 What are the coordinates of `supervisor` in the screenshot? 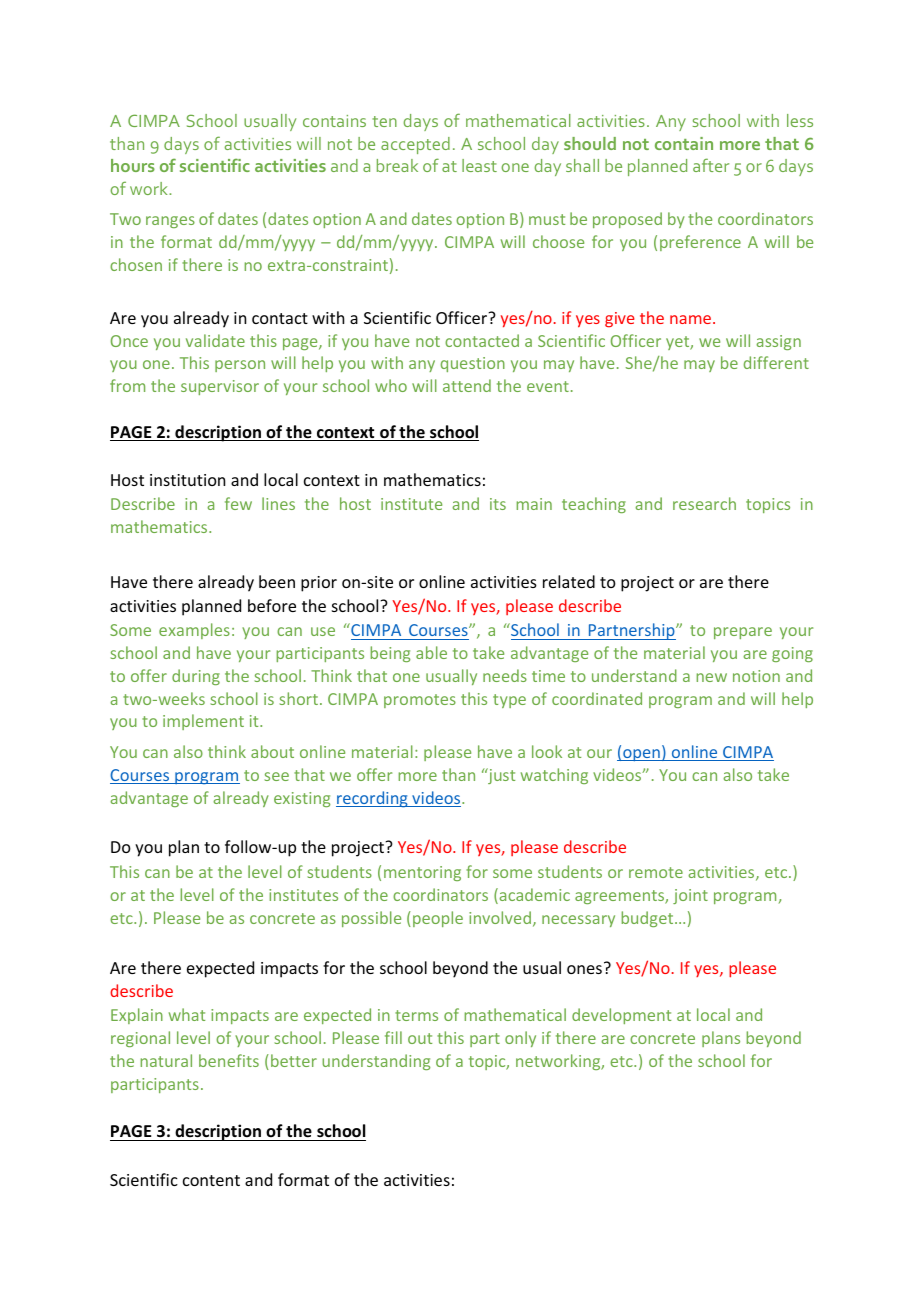 It's located at (220, 387).
